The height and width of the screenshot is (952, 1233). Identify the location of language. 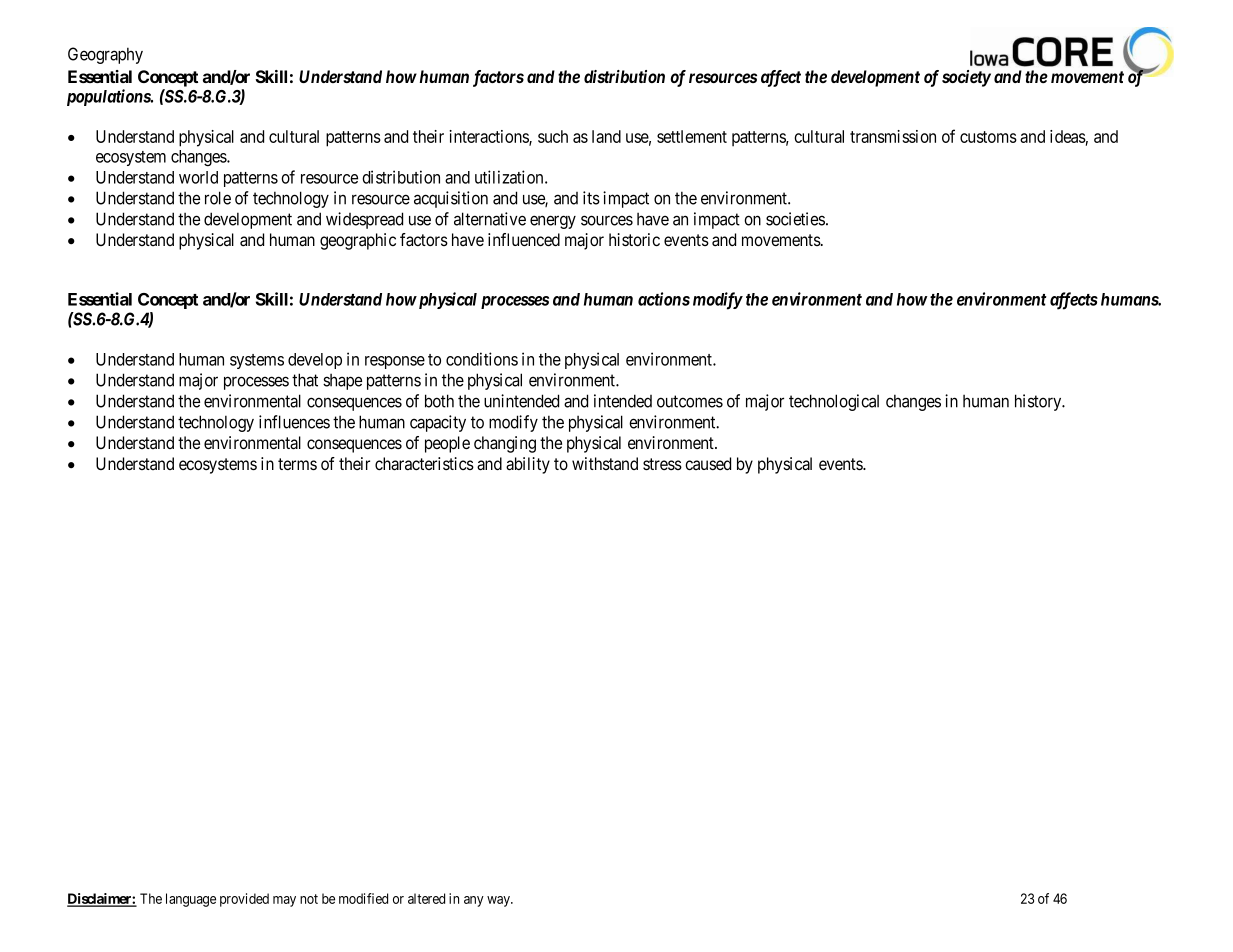
(191, 900).
